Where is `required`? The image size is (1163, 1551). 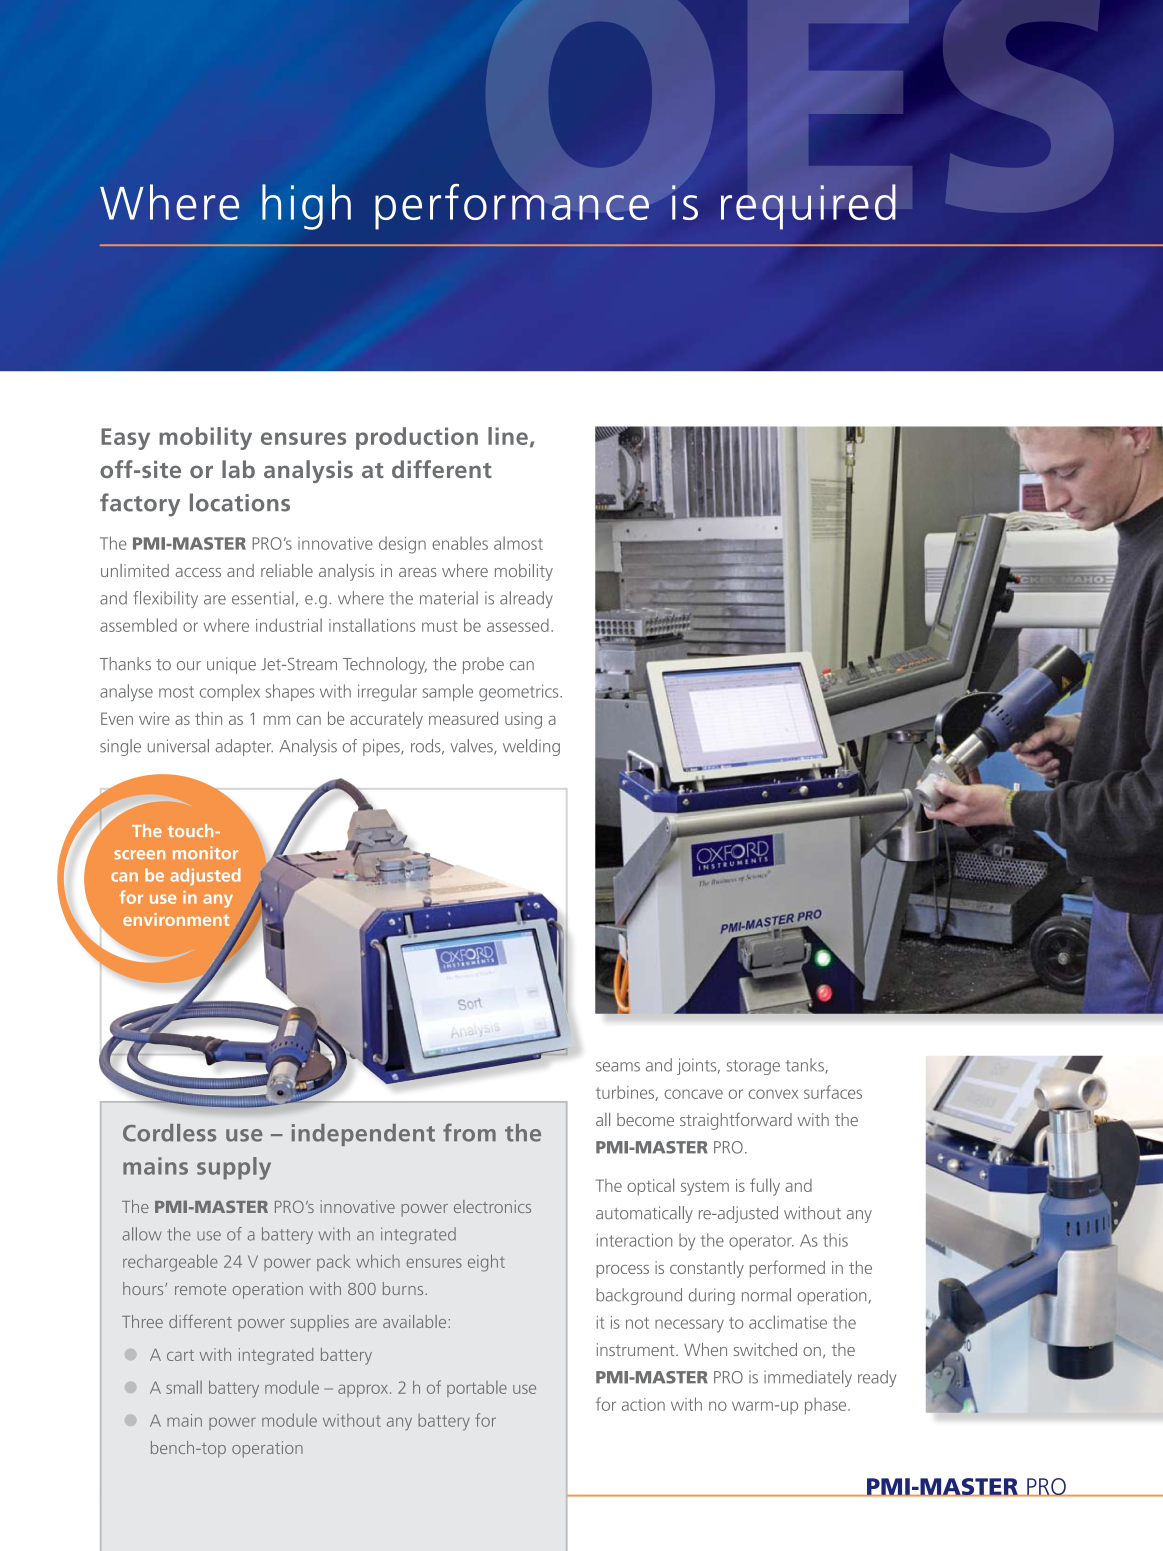 required is located at coordinates (808, 207).
